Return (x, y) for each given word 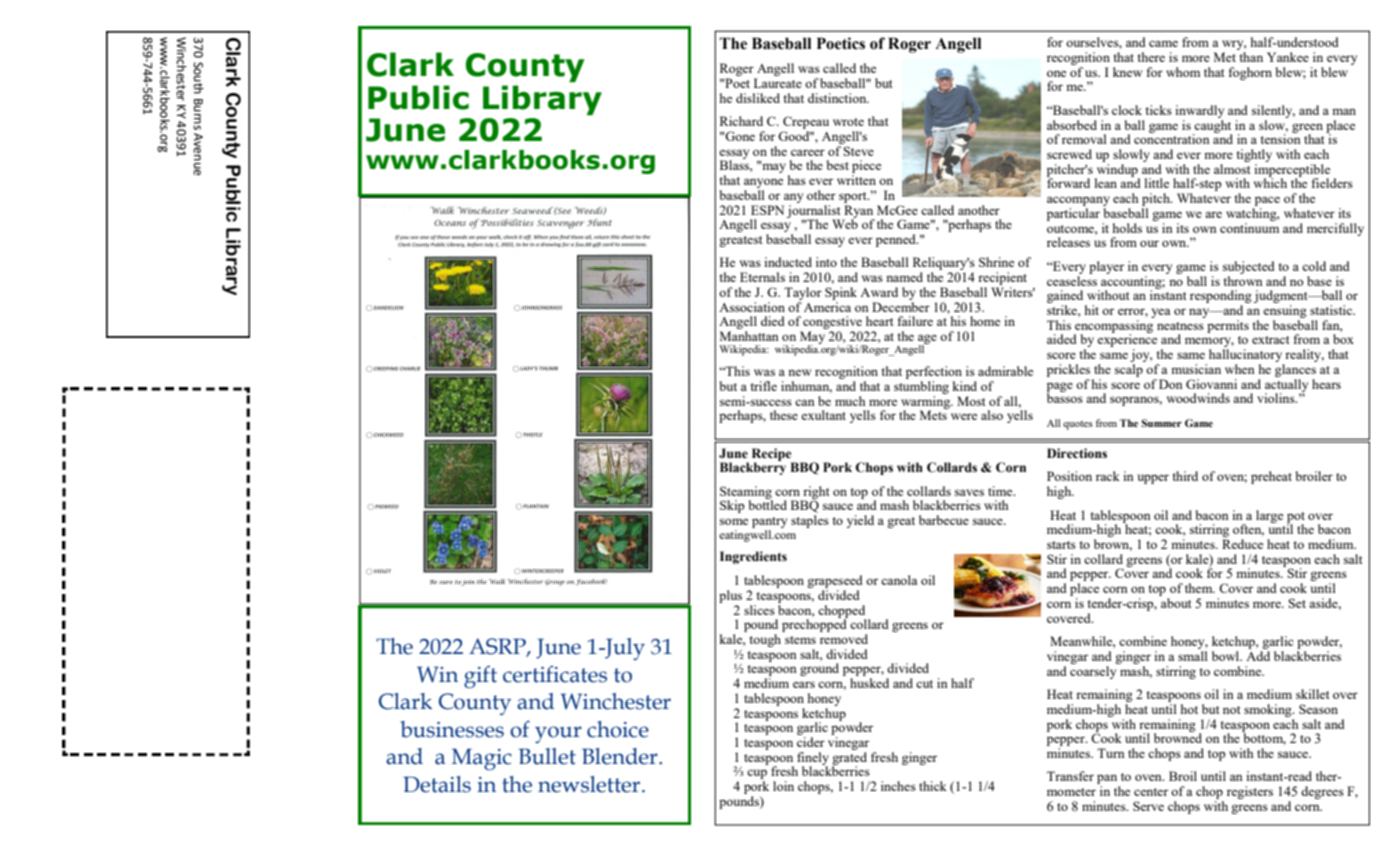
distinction (838, 98)
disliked (758, 98)
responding (1221, 298)
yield (860, 521)
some (734, 521)
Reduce (1242, 544)
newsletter (590, 784)
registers (1250, 792)
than (1251, 57)
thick (933, 786)
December (901, 305)
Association (752, 307)
